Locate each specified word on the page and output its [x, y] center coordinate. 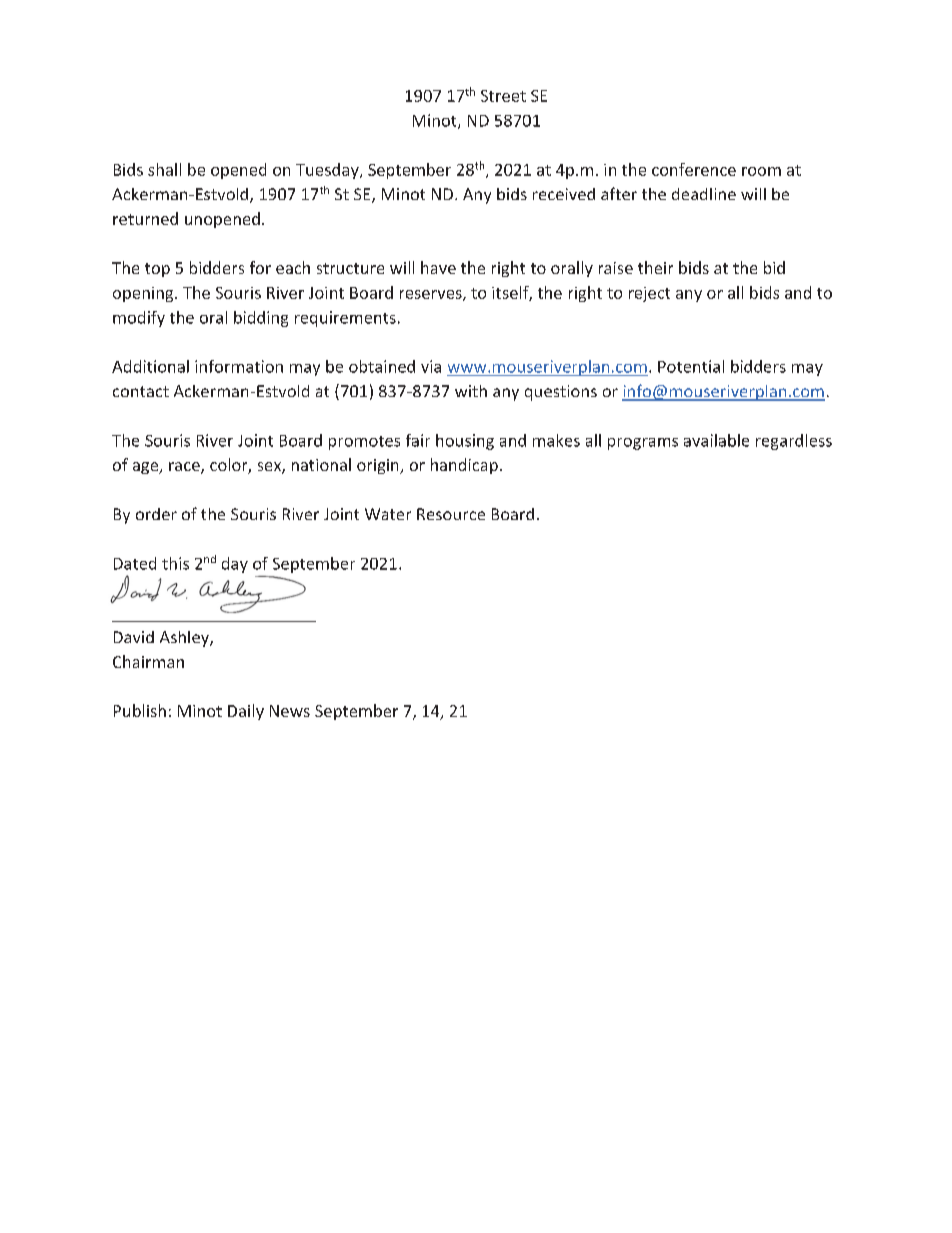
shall [164, 169]
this [175, 563]
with [471, 391]
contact [141, 391]
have [438, 267]
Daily [246, 712]
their [655, 267]
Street [503, 96]
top [157, 270]
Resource [451, 514]
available [716, 440]
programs [643, 444]
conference [694, 169]
